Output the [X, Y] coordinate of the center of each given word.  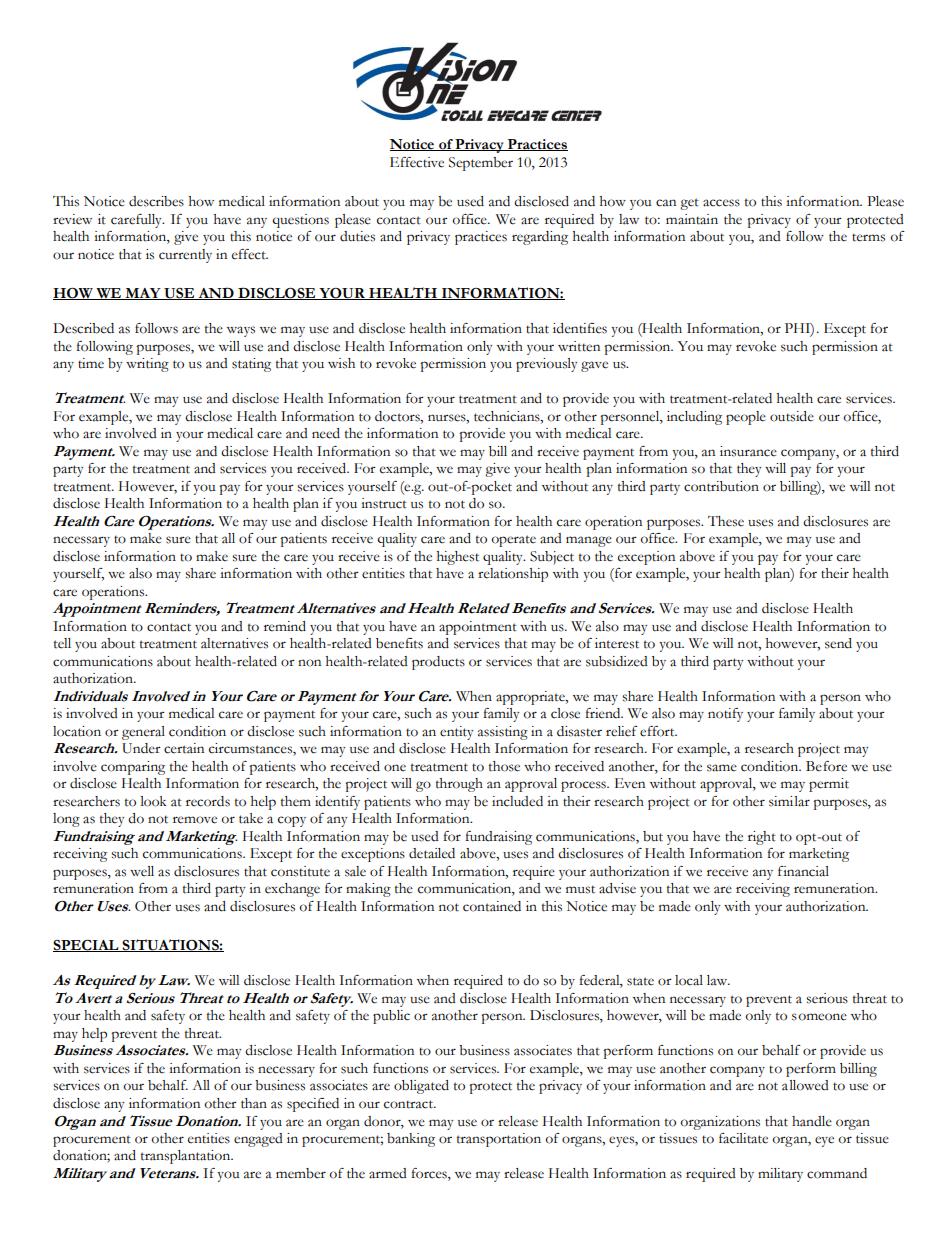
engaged [258, 1140]
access [721, 203]
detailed [432, 853]
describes [156, 201]
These [726, 521]
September [481, 164]
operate [514, 541]
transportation [499, 1140]
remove [195, 820]
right [762, 838]
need [326, 433]
